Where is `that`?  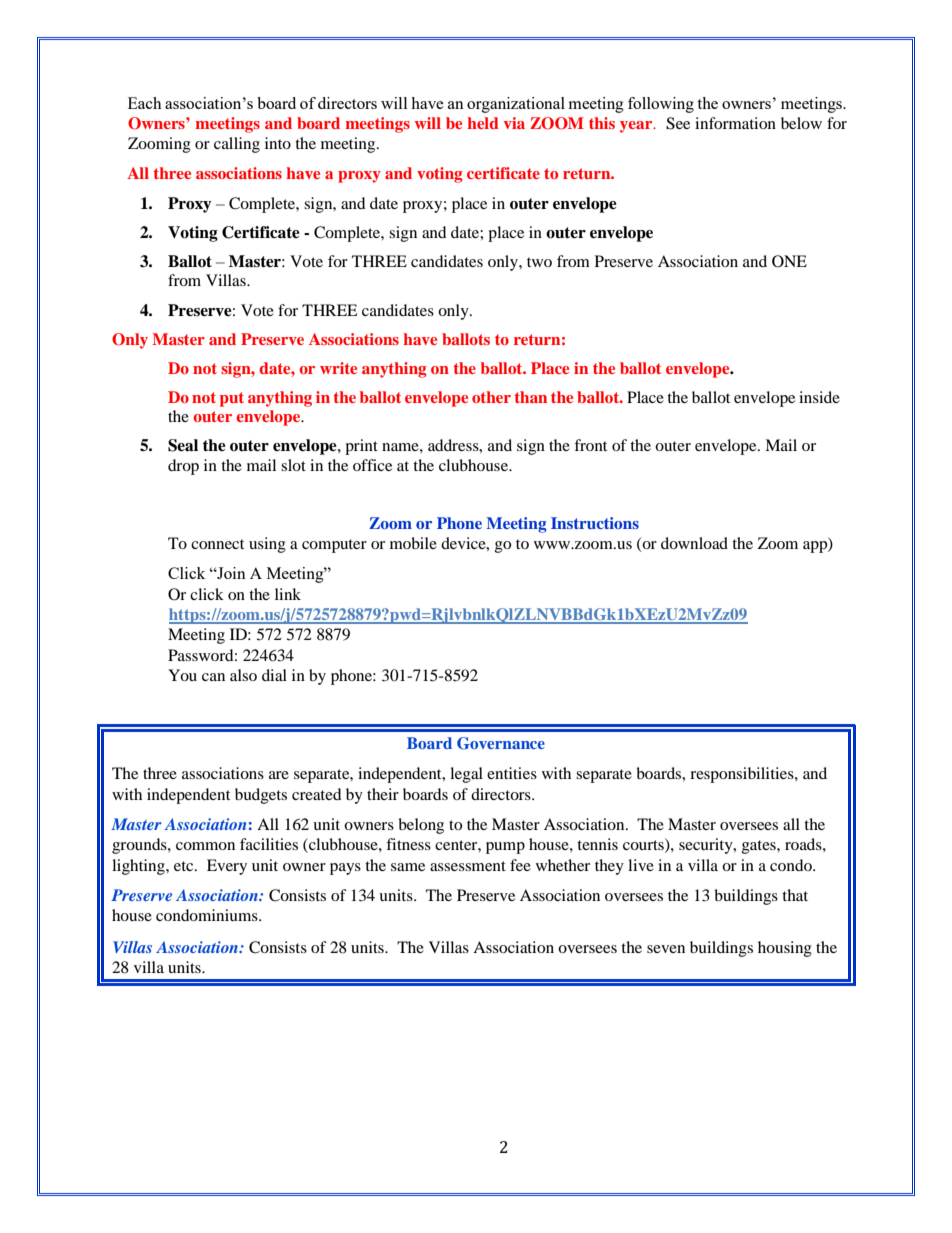 that is located at coordinates (795, 895).
